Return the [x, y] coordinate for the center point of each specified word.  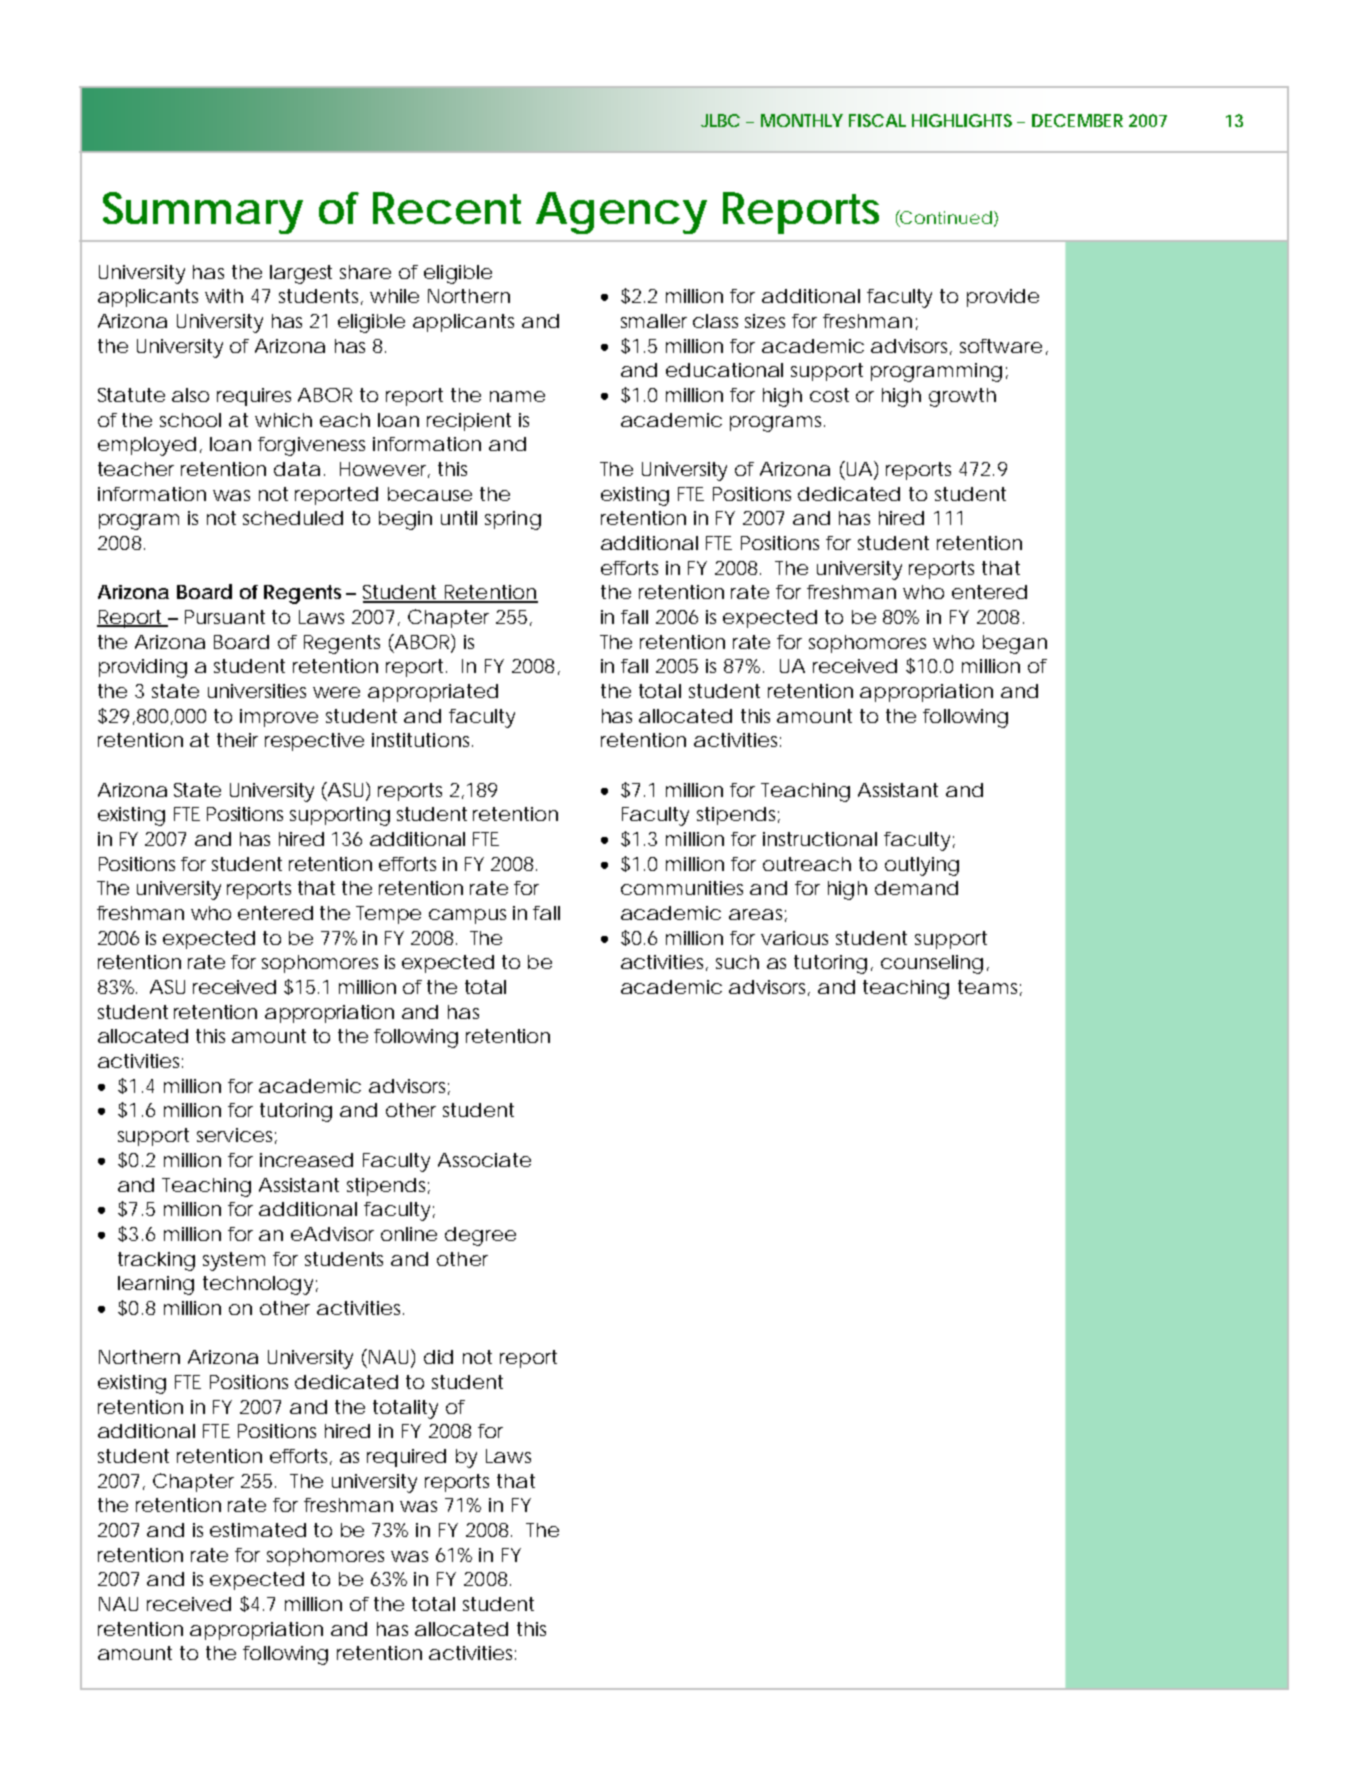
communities [682, 888]
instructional [820, 839]
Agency [621, 213]
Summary [203, 213]
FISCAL [877, 120]
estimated [258, 1530]
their [237, 740]
